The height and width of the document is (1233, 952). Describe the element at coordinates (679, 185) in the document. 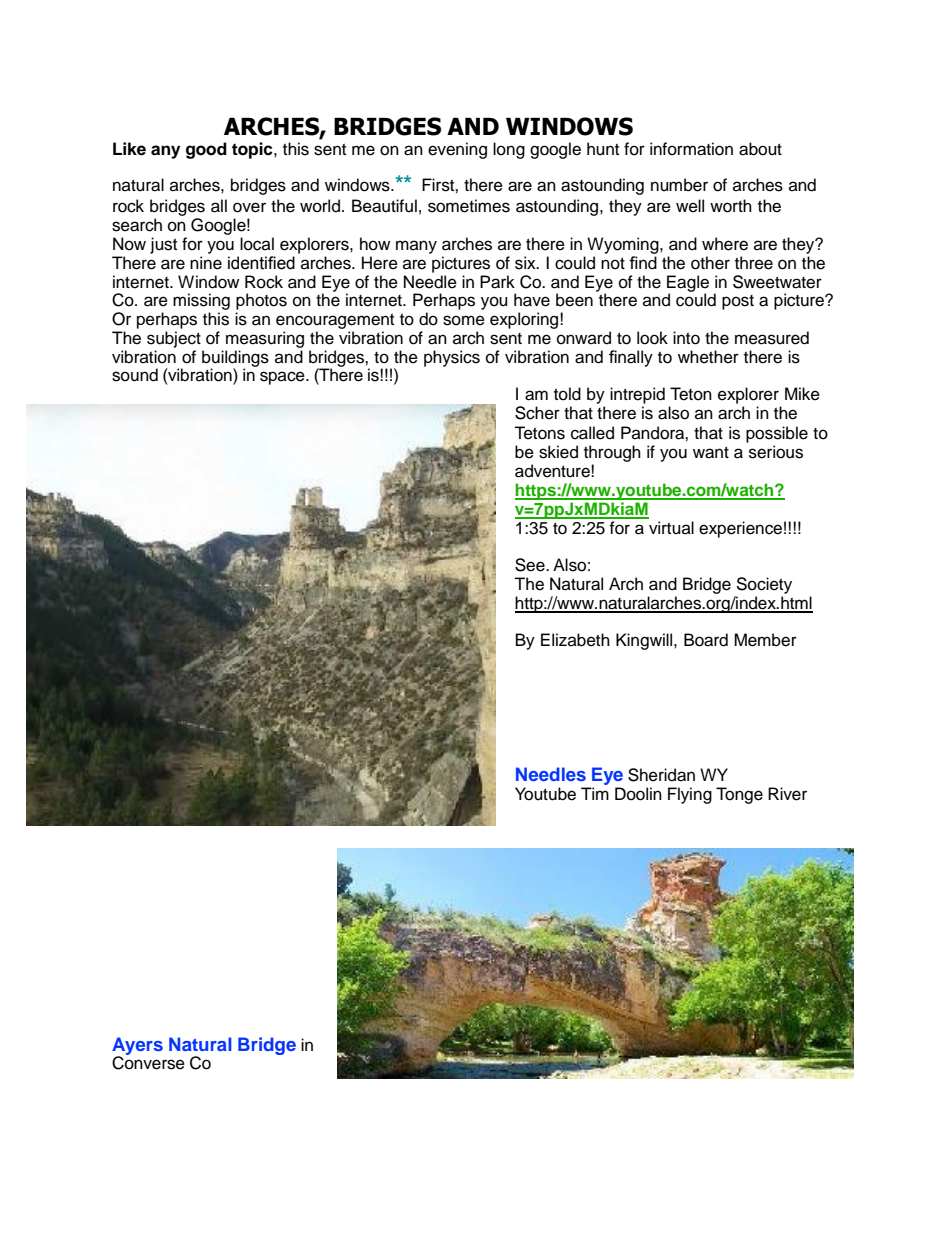

I see `number` at that location.
